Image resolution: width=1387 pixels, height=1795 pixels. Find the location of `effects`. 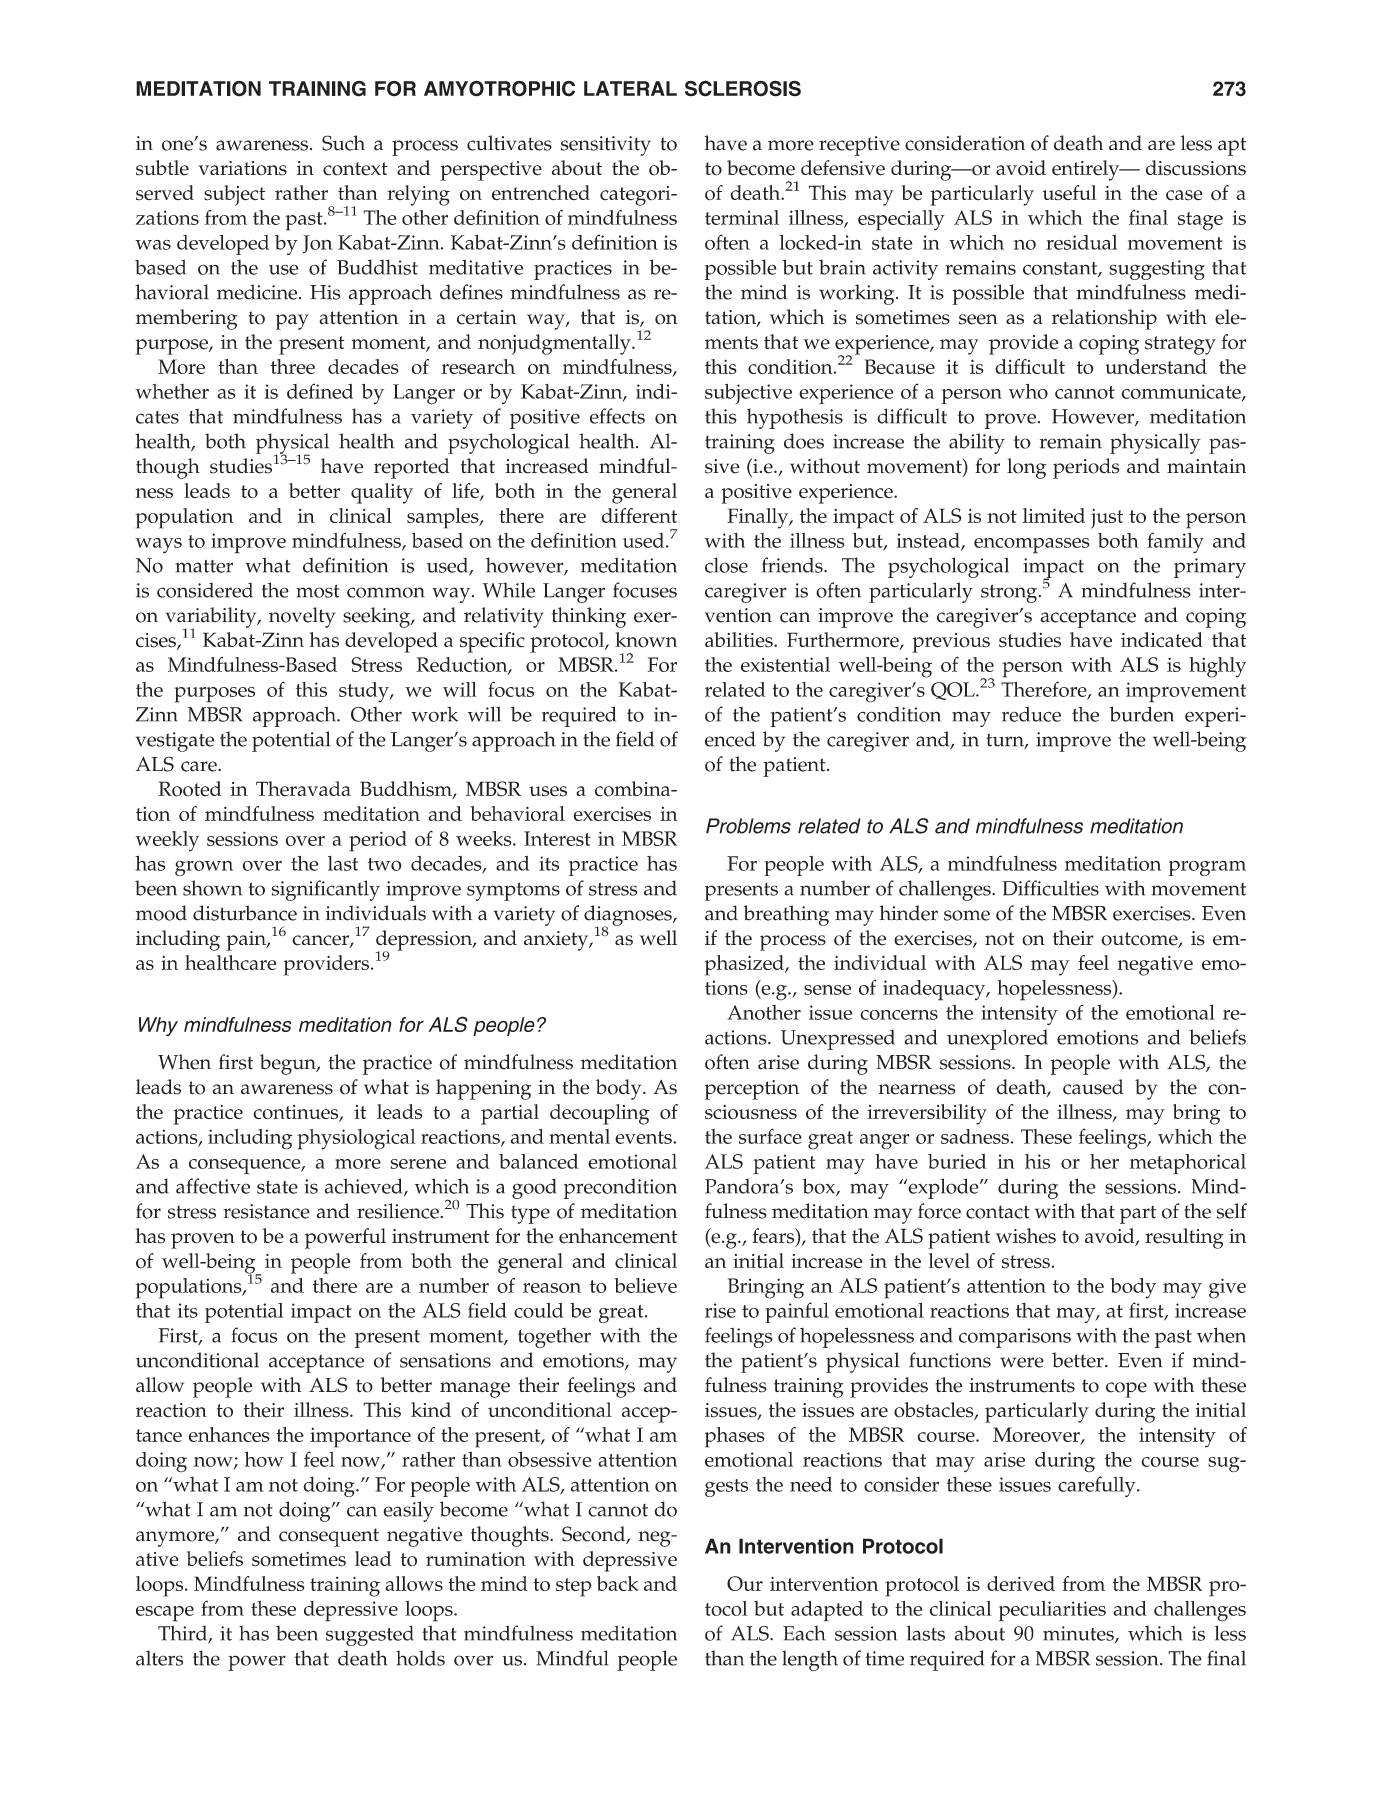

effects is located at coordinates (617, 416).
